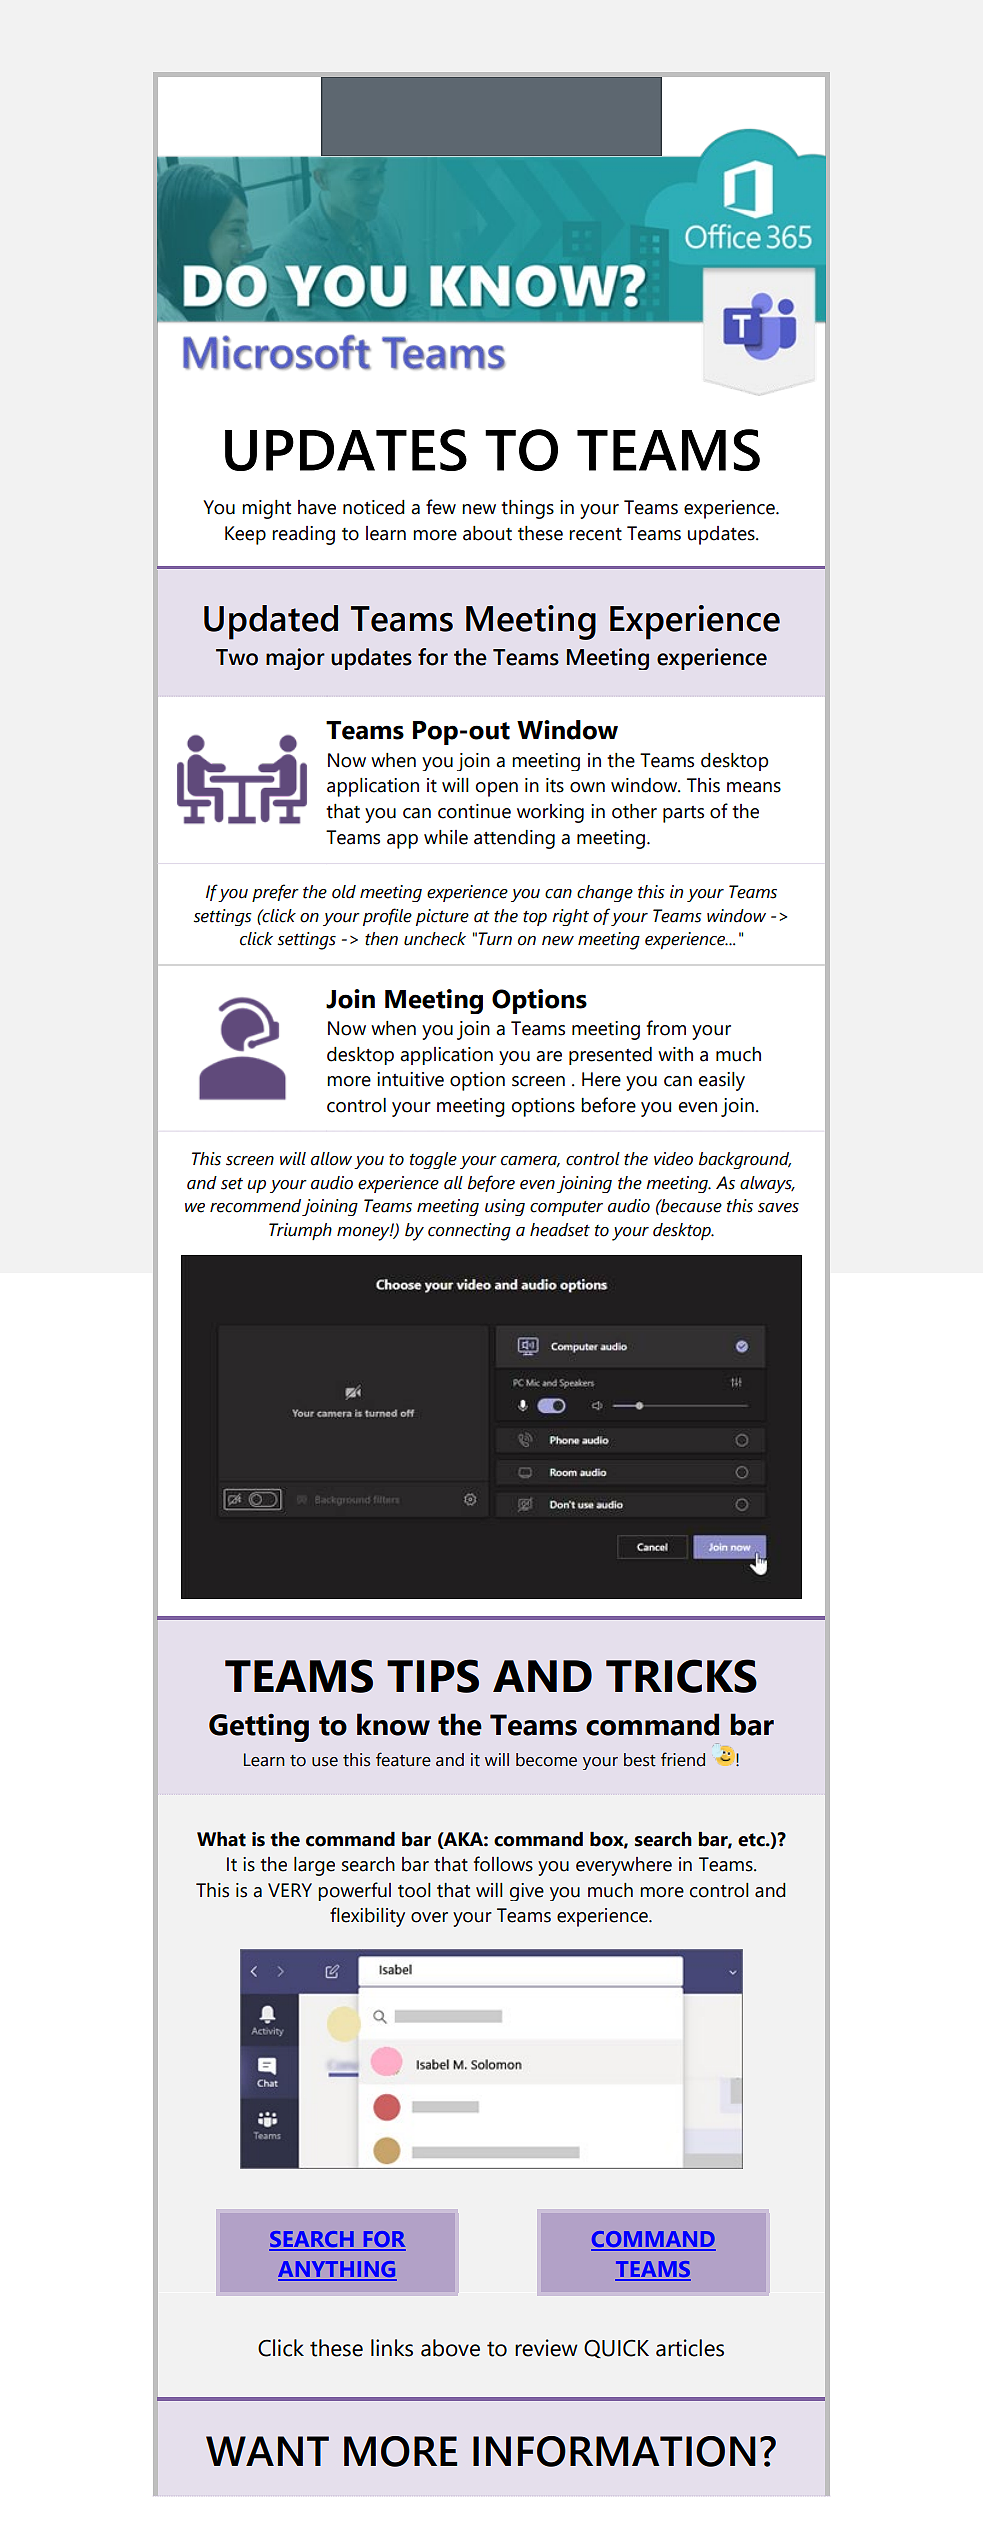 This image has width=983, height=2544. I want to click on about, so click(487, 533).
